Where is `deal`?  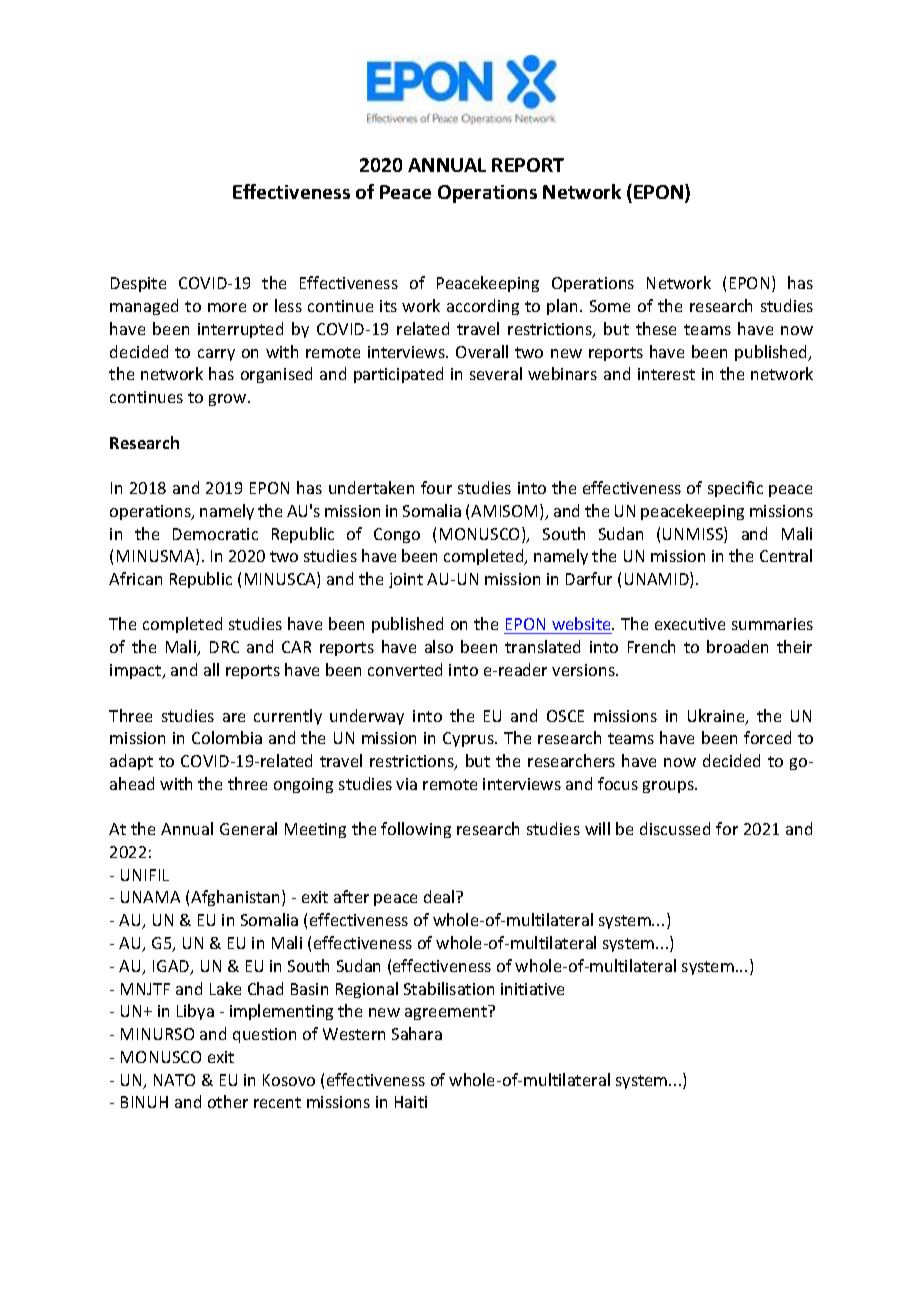
deal is located at coordinates (440, 896).
